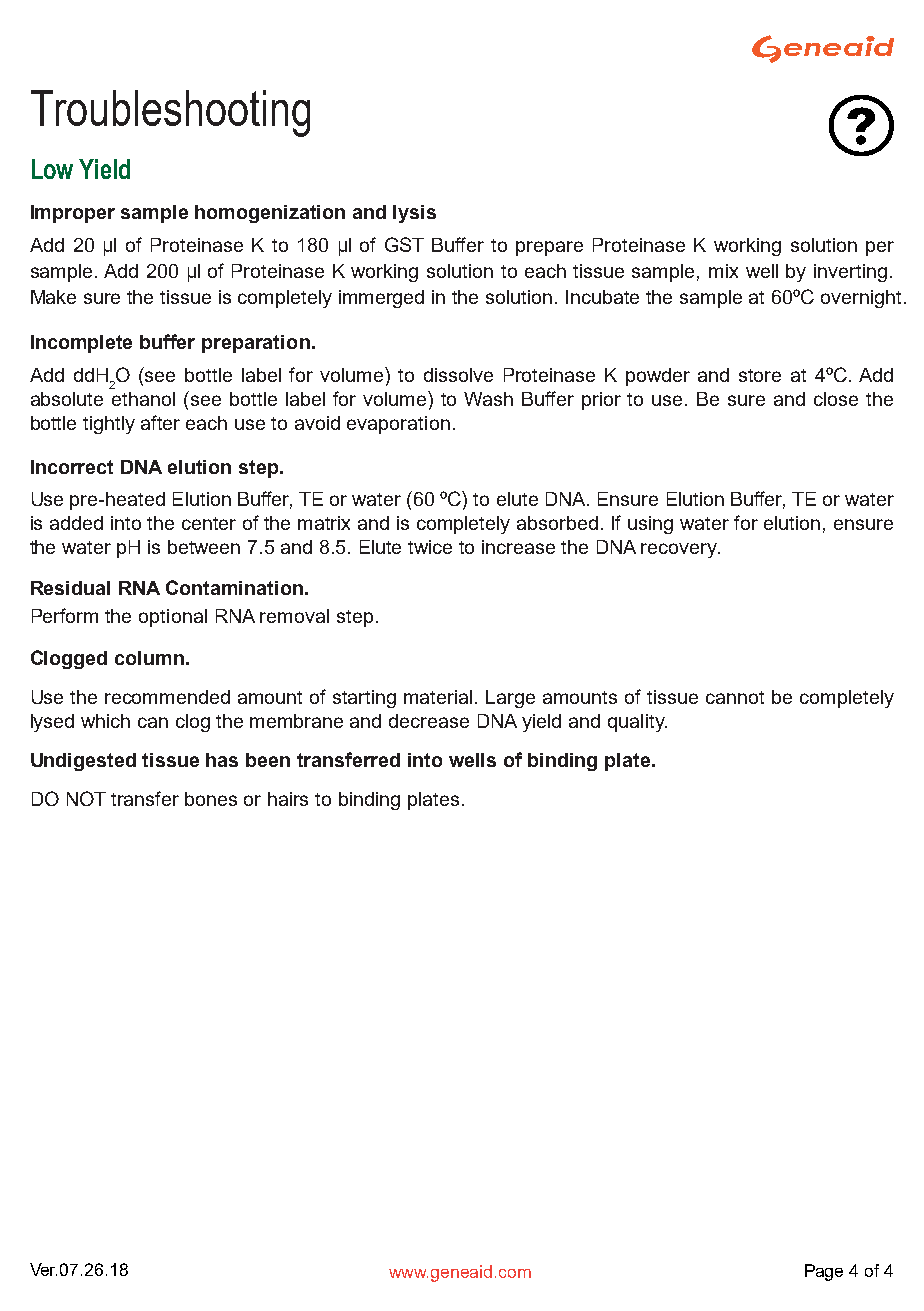  I want to click on cannot, so click(735, 697).
